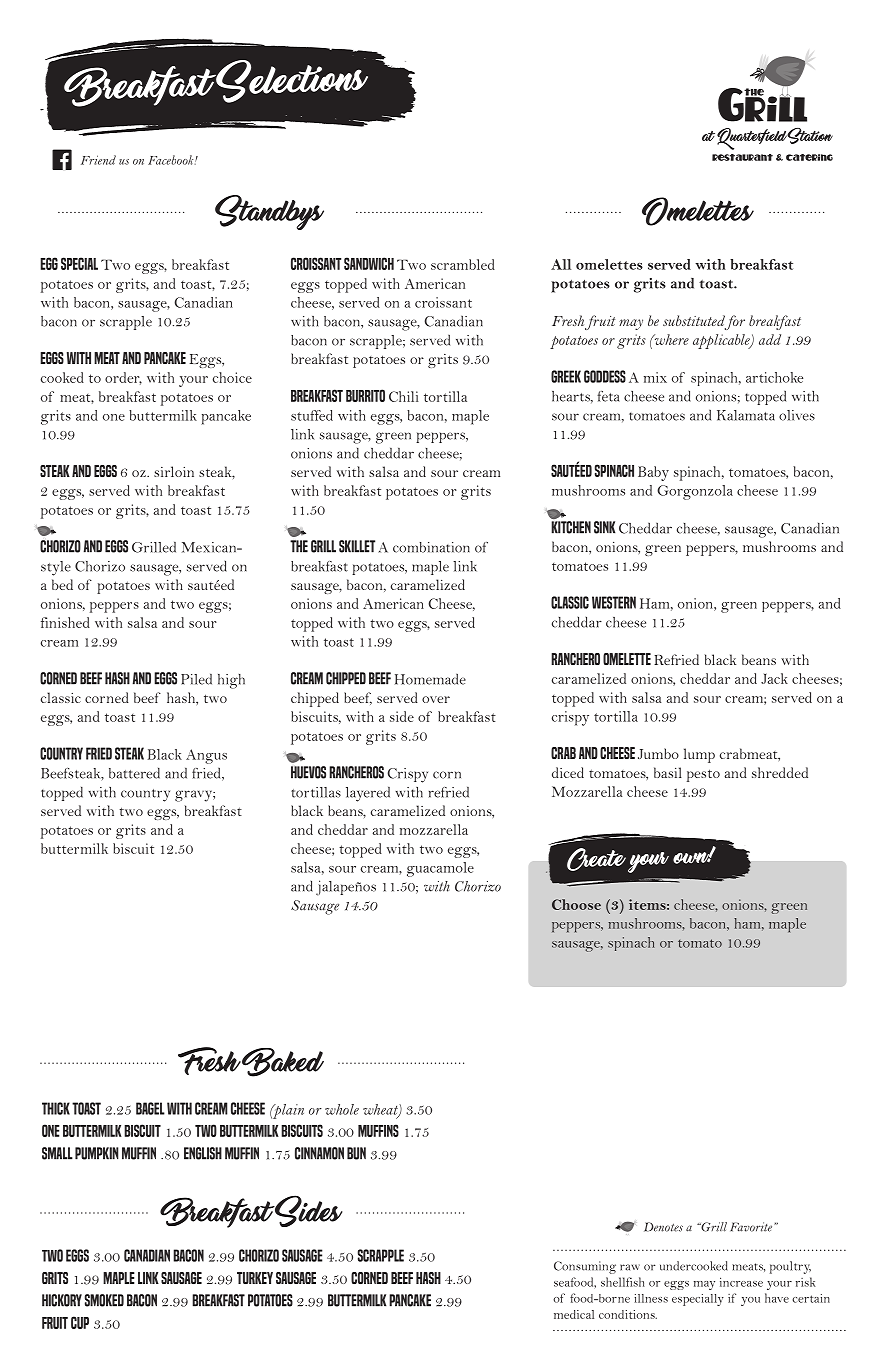 The width and height of the document is (887, 1372). What do you see at coordinates (98, 160) in the document?
I see `Friend` at bounding box center [98, 160].
